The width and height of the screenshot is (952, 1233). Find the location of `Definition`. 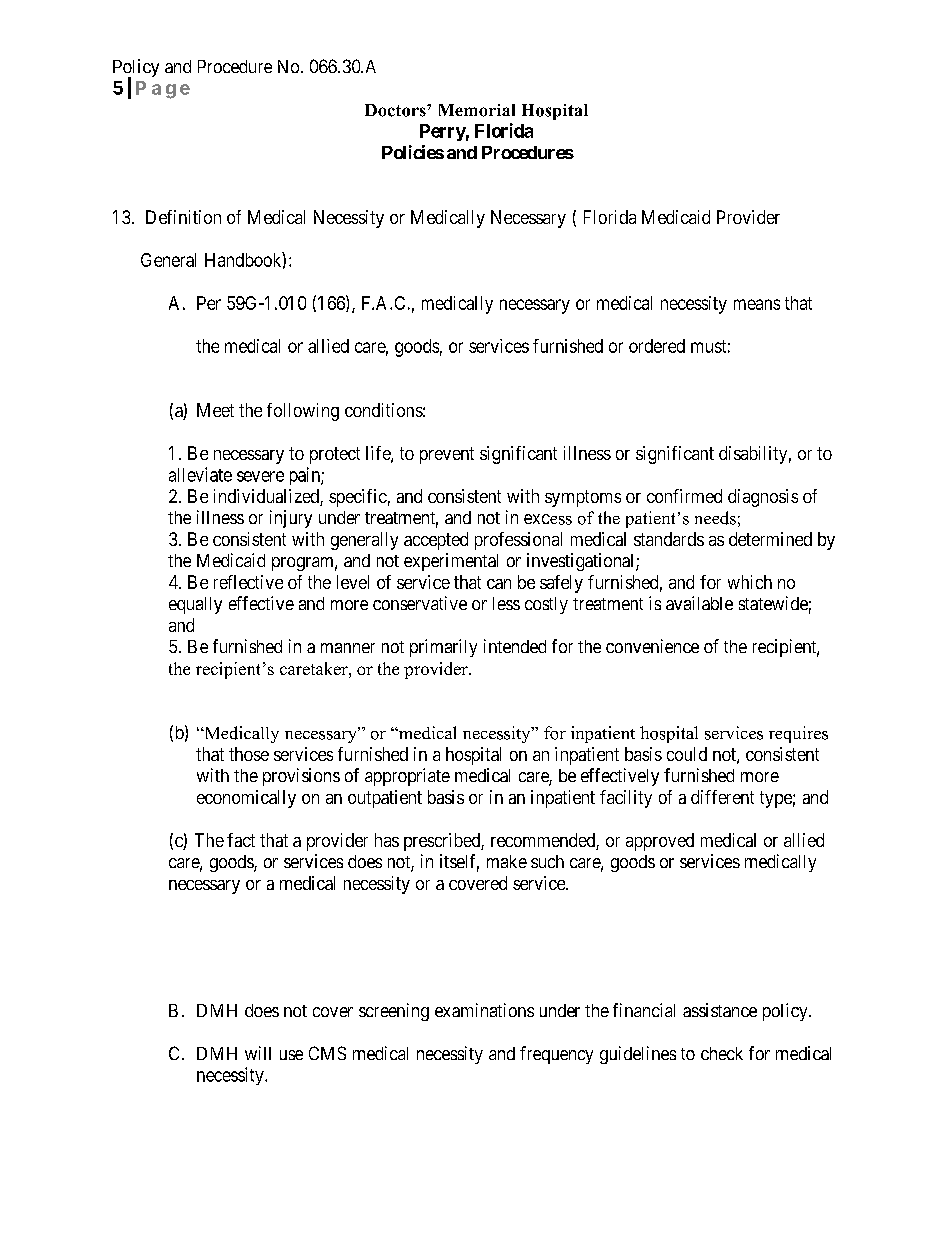

Definition is located at coordinates (183, 217).
